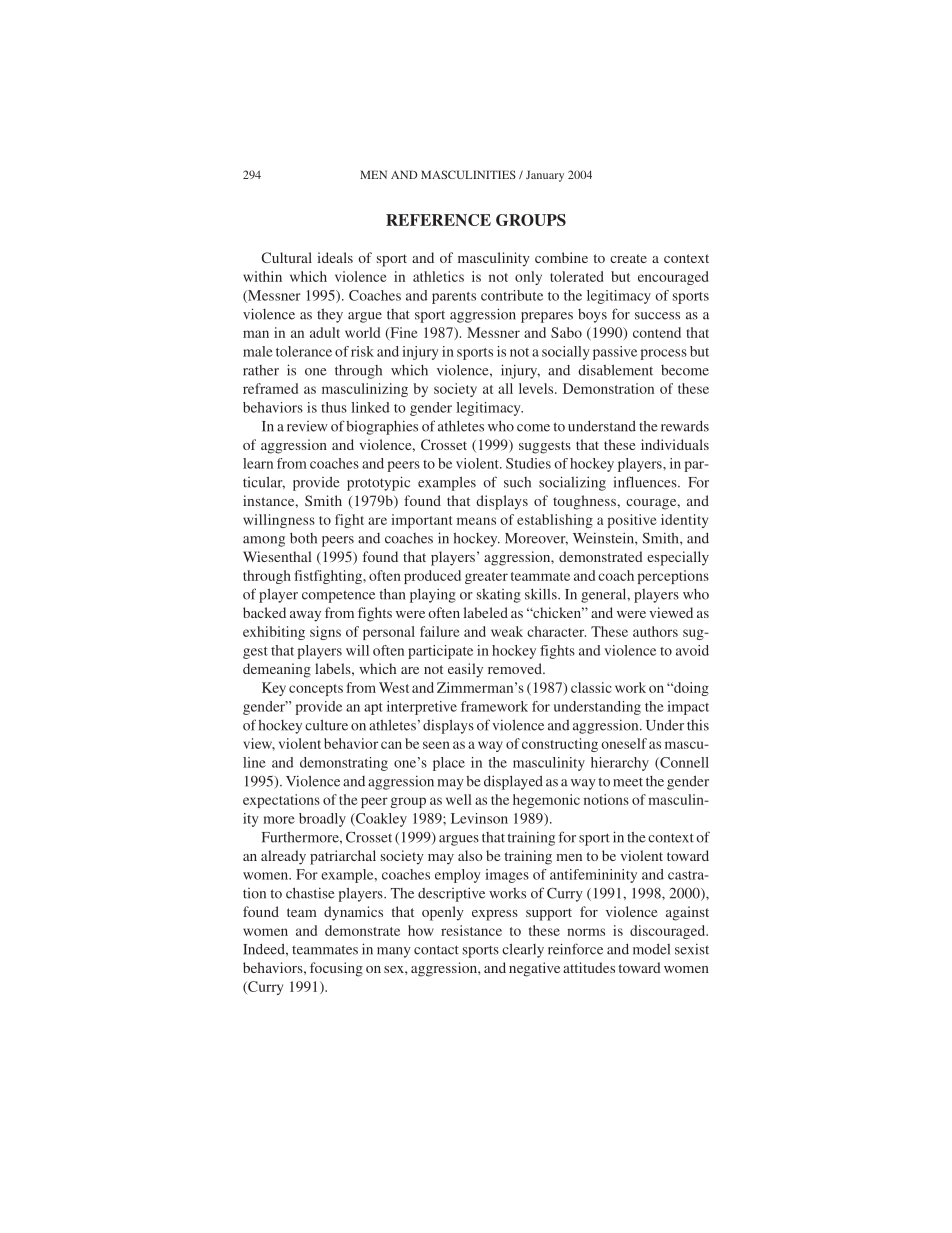  What do you see at coordinates (628, 782) in the page?
I see `meet` at bounding box center [628, 782].
